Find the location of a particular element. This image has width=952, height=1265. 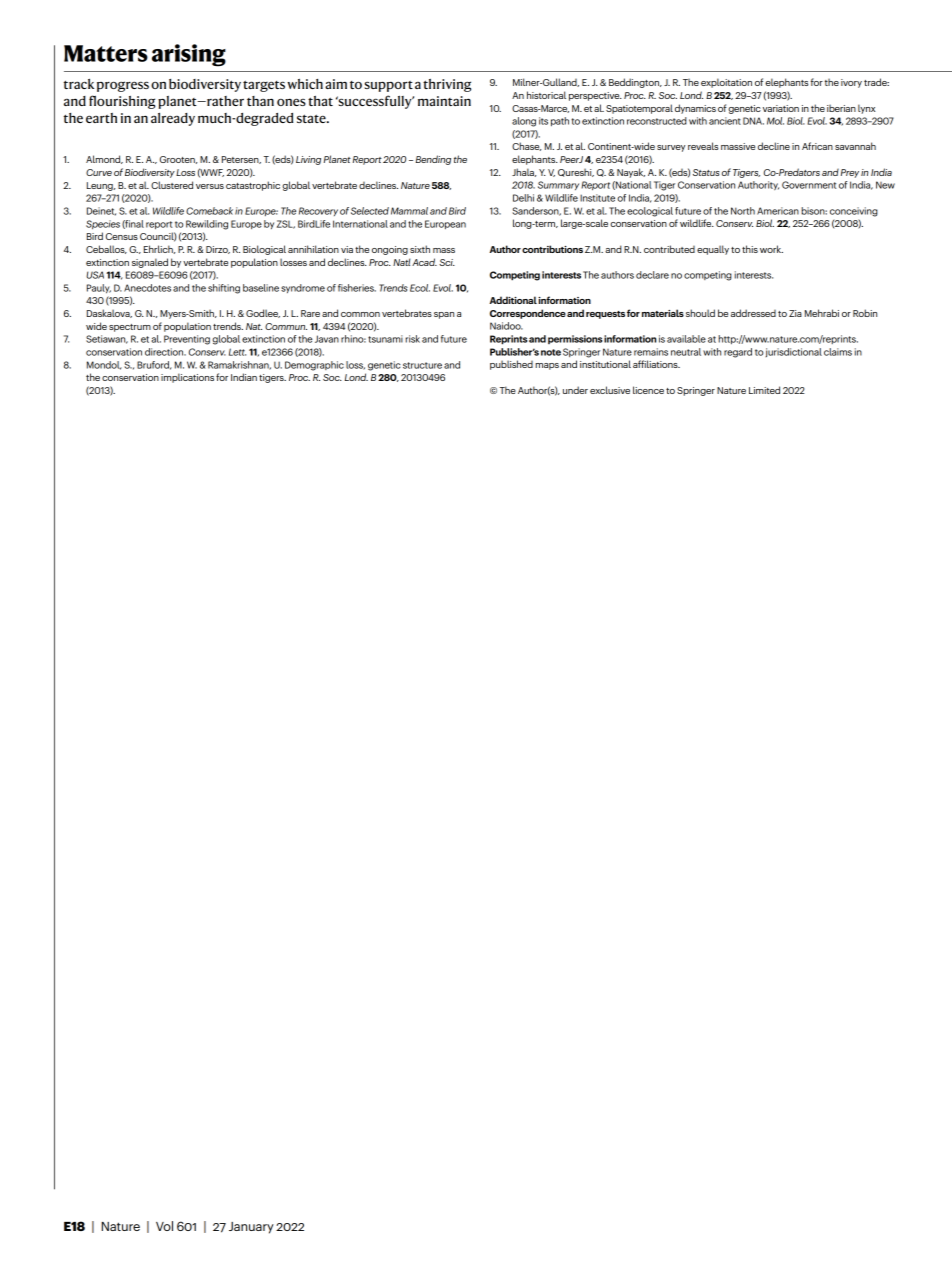

variation is located at coordinates (781, 108).
